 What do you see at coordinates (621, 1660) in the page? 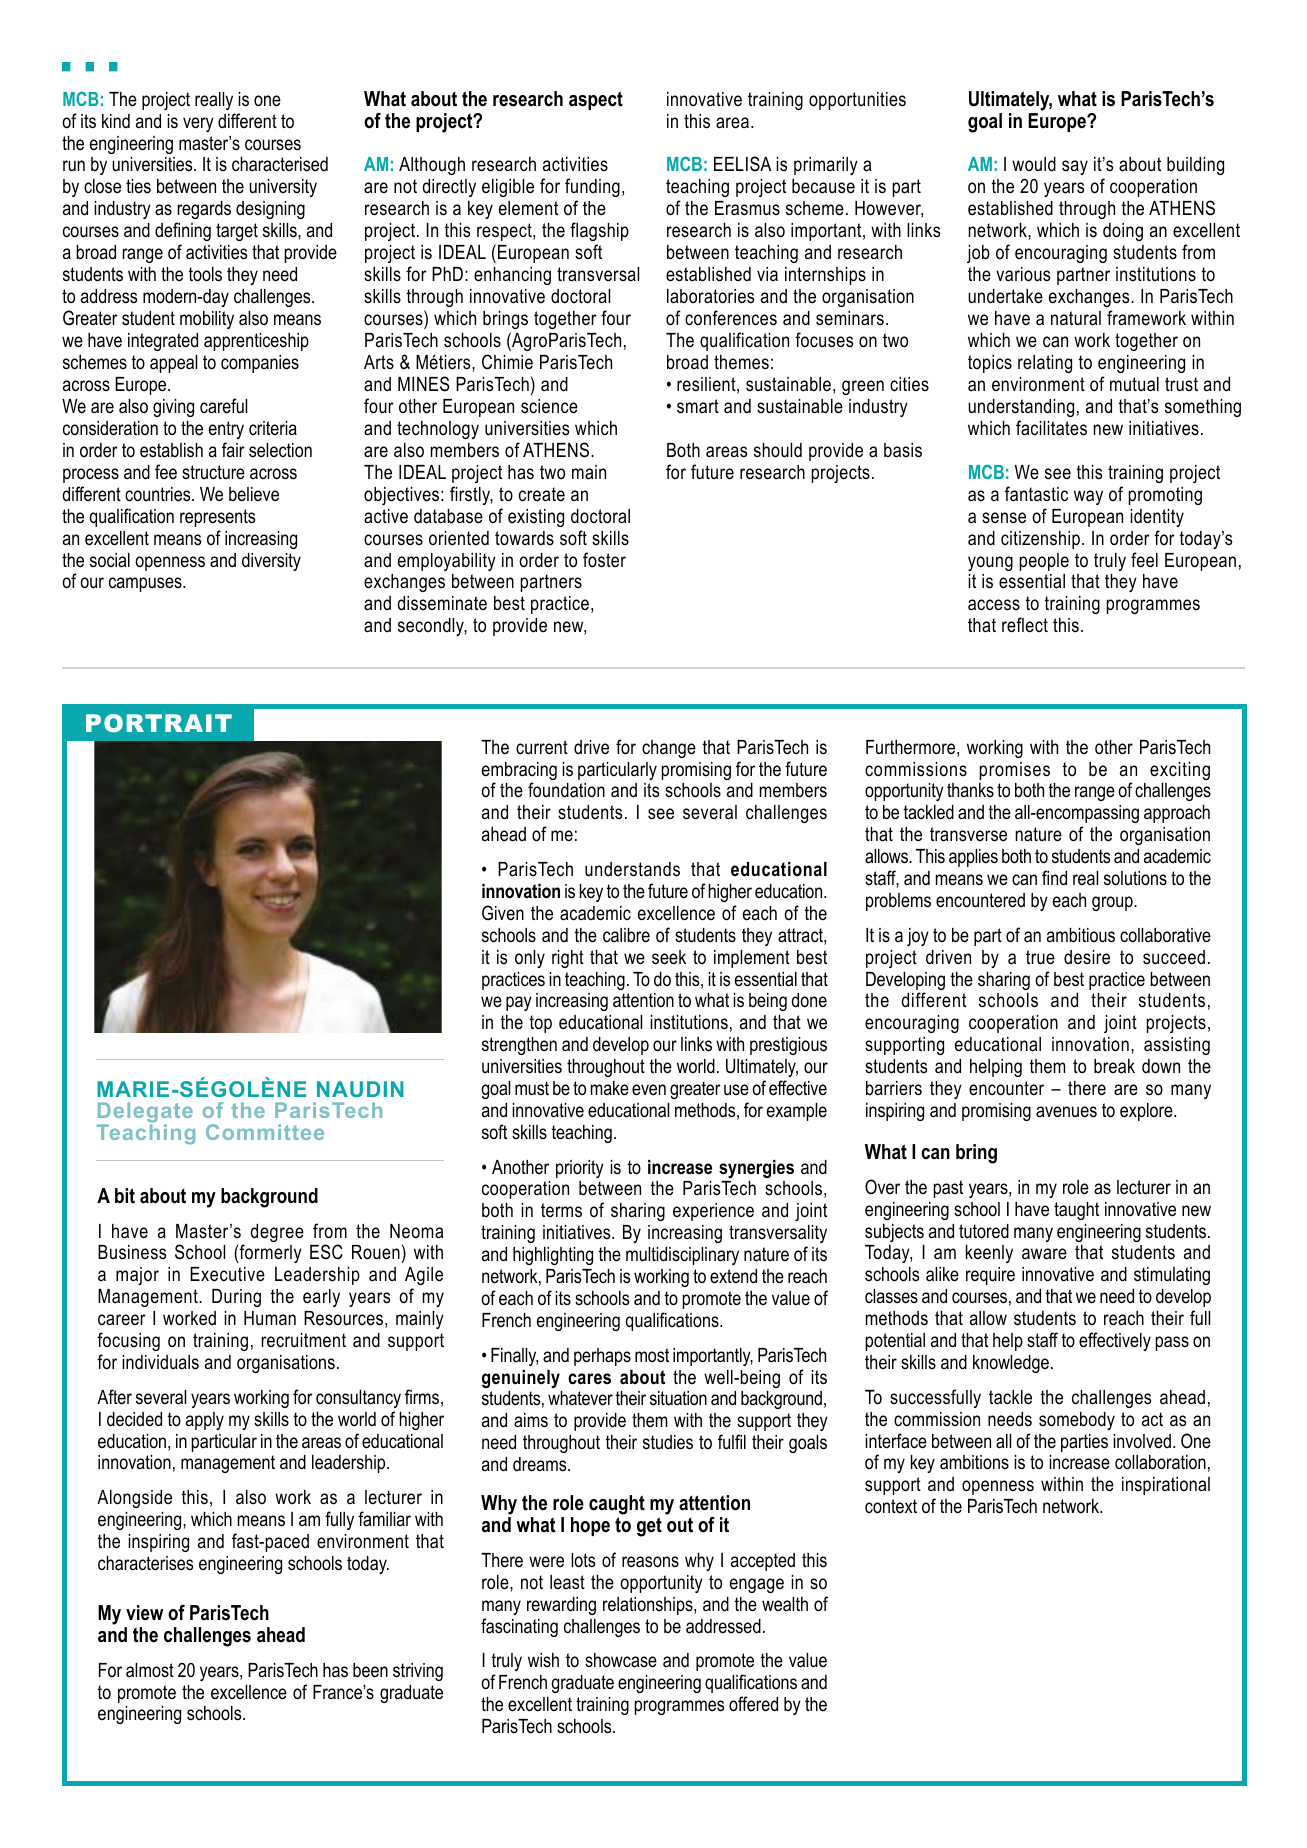
I see `showcase` at bounding box center [621, 1660].
